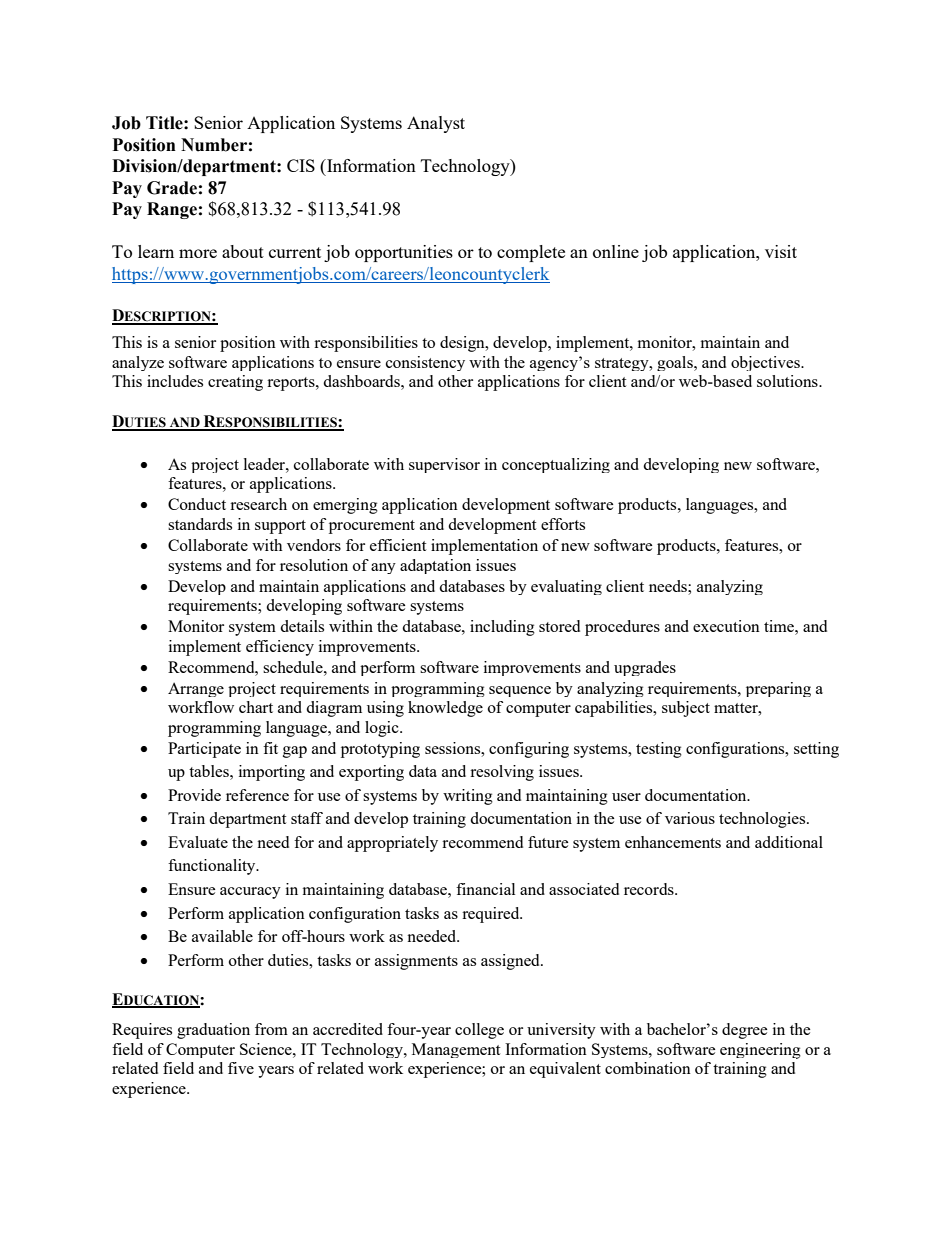 The image size is (952, 1233). What do you see at coordinates (502, 628) in the image?
I see `including` at bounding box center [502, 628].
